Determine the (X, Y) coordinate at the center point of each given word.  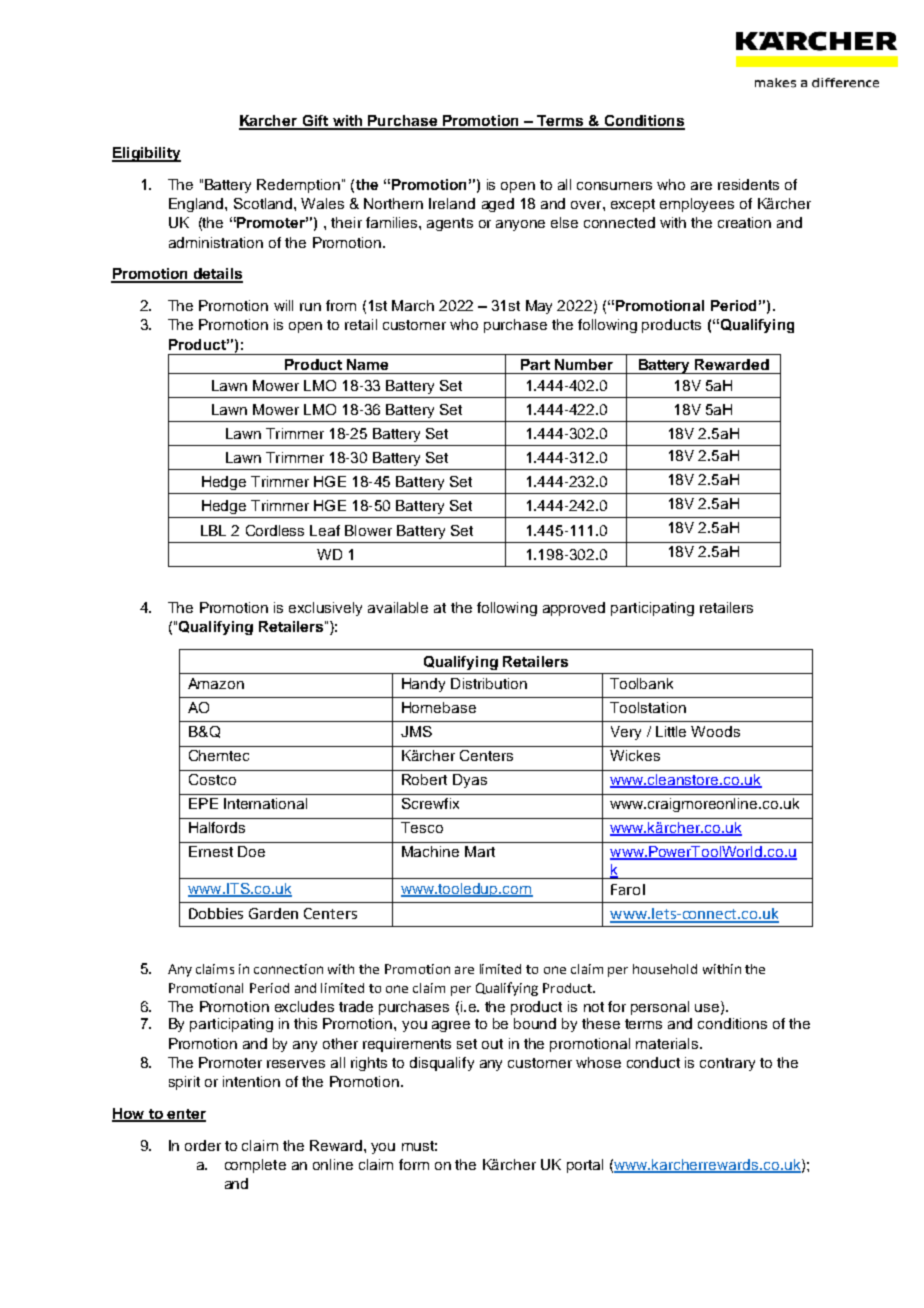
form (414, 1164)
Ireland (452, 203)
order (203, 1145)
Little (671, 731)
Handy (423, 685)
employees (697, 205)
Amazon (216, 683)
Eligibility (146, 154)
